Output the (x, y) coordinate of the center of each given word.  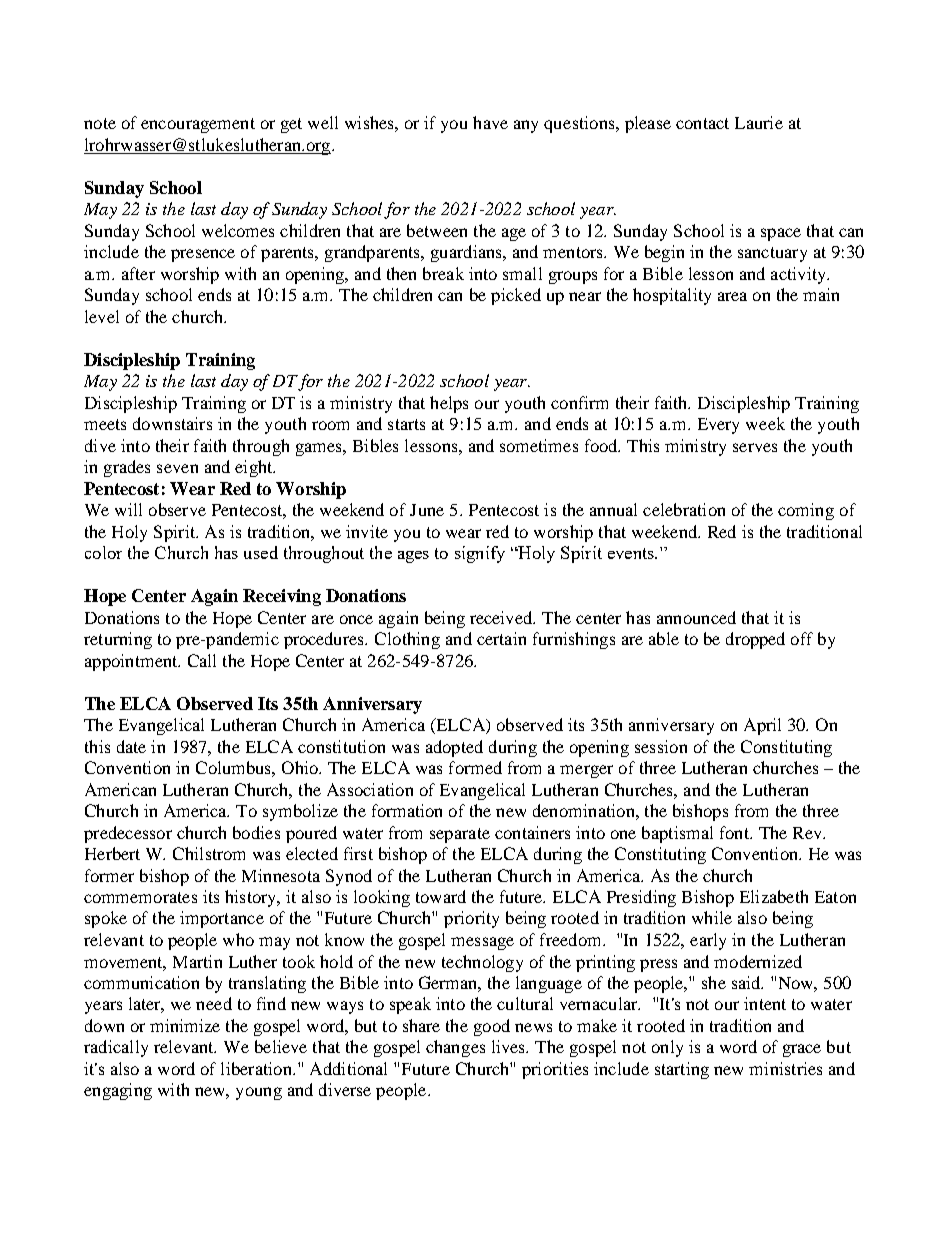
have (490, 122)
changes (455, 1048)
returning (118, 640)
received (502, 617)
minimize (185, 1025)
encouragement (198, 125)
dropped (755, 640)
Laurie (759, 122)
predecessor (128, 834)
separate (460, 835)
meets (105, 424)
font (735, 832)
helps (449, 404)
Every (718, 426)
